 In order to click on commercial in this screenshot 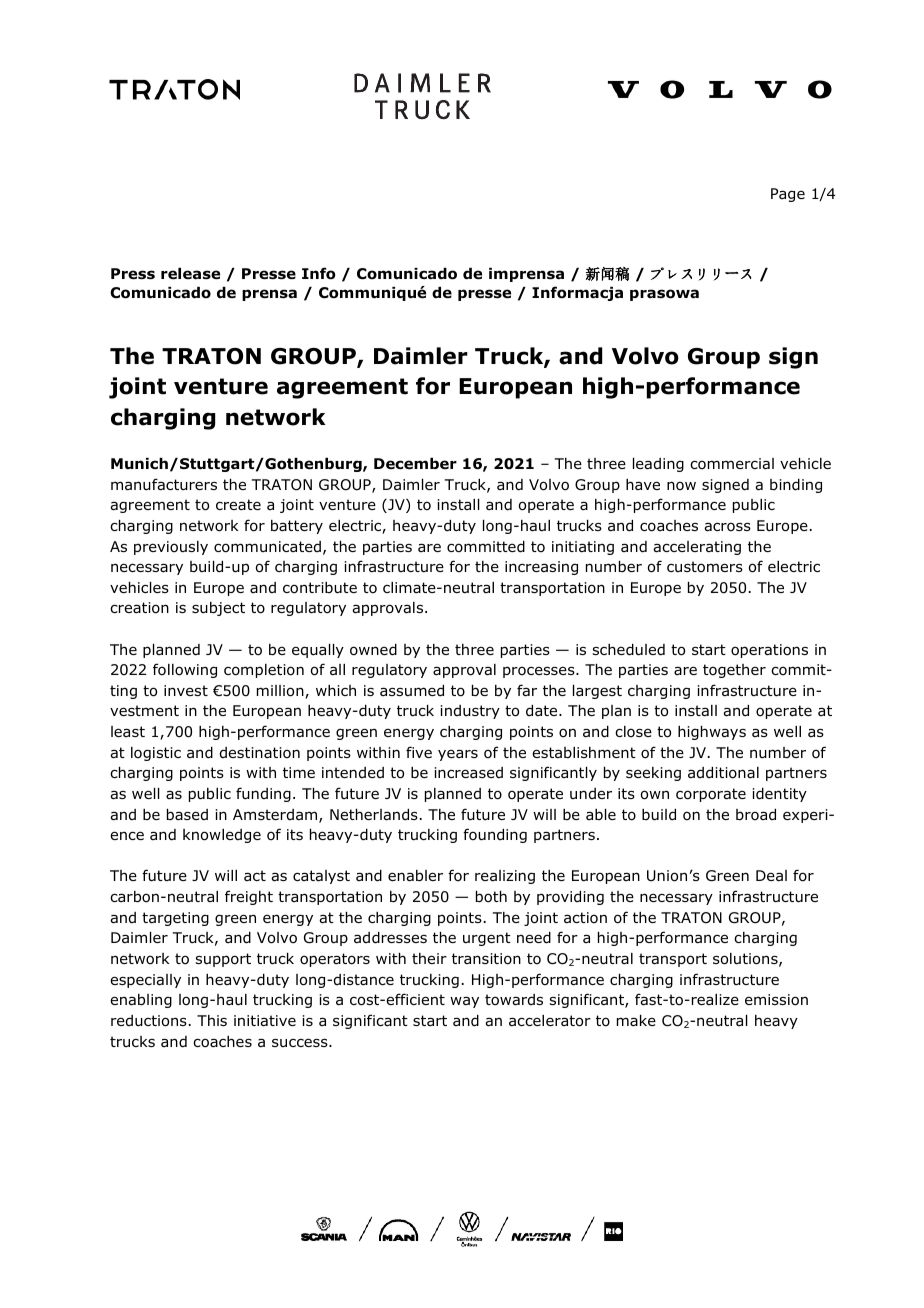, I will do `click(732, 464)`.
